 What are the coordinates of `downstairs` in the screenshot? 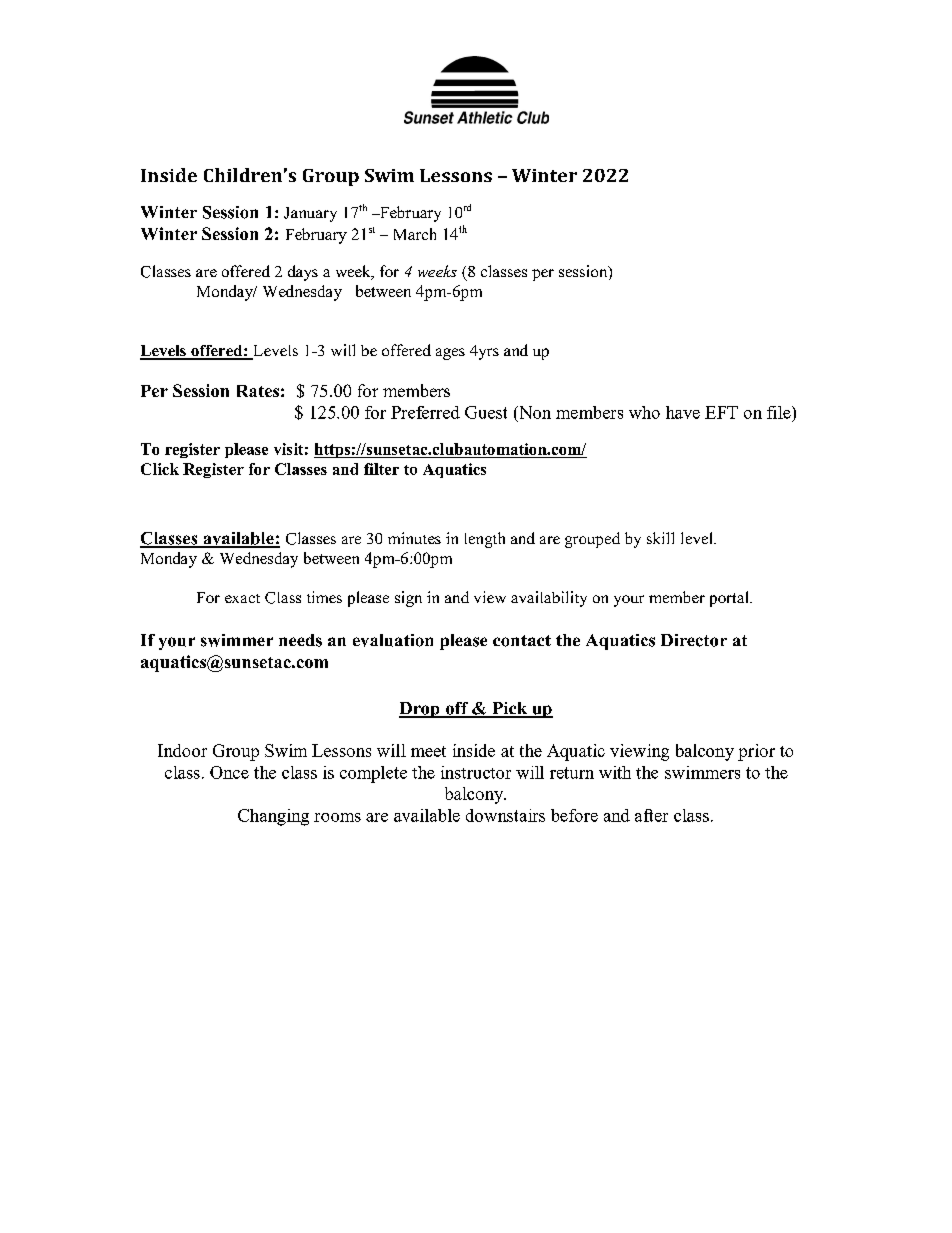 It's located at (505, 815).
